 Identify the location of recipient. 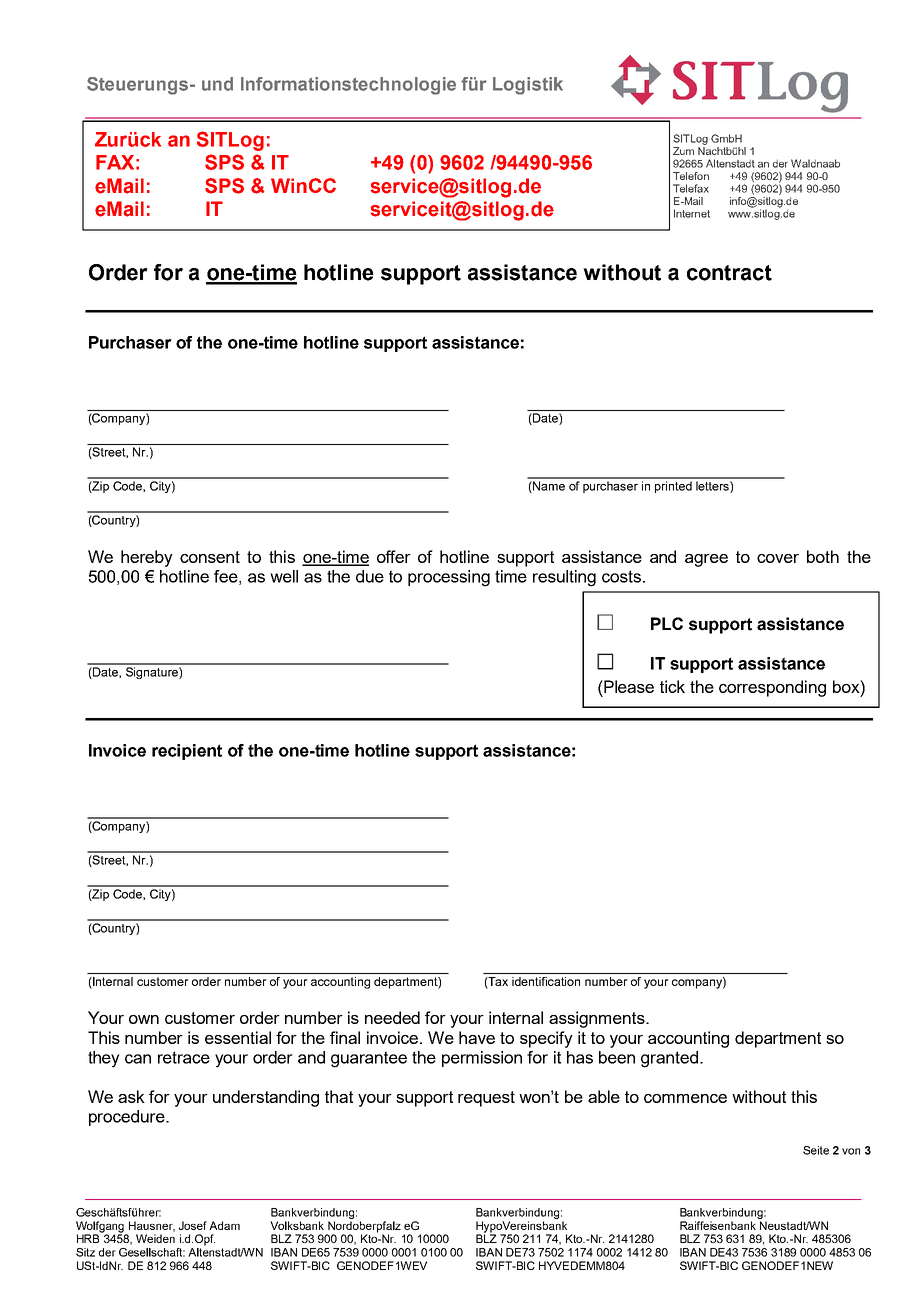
(187, 752).
